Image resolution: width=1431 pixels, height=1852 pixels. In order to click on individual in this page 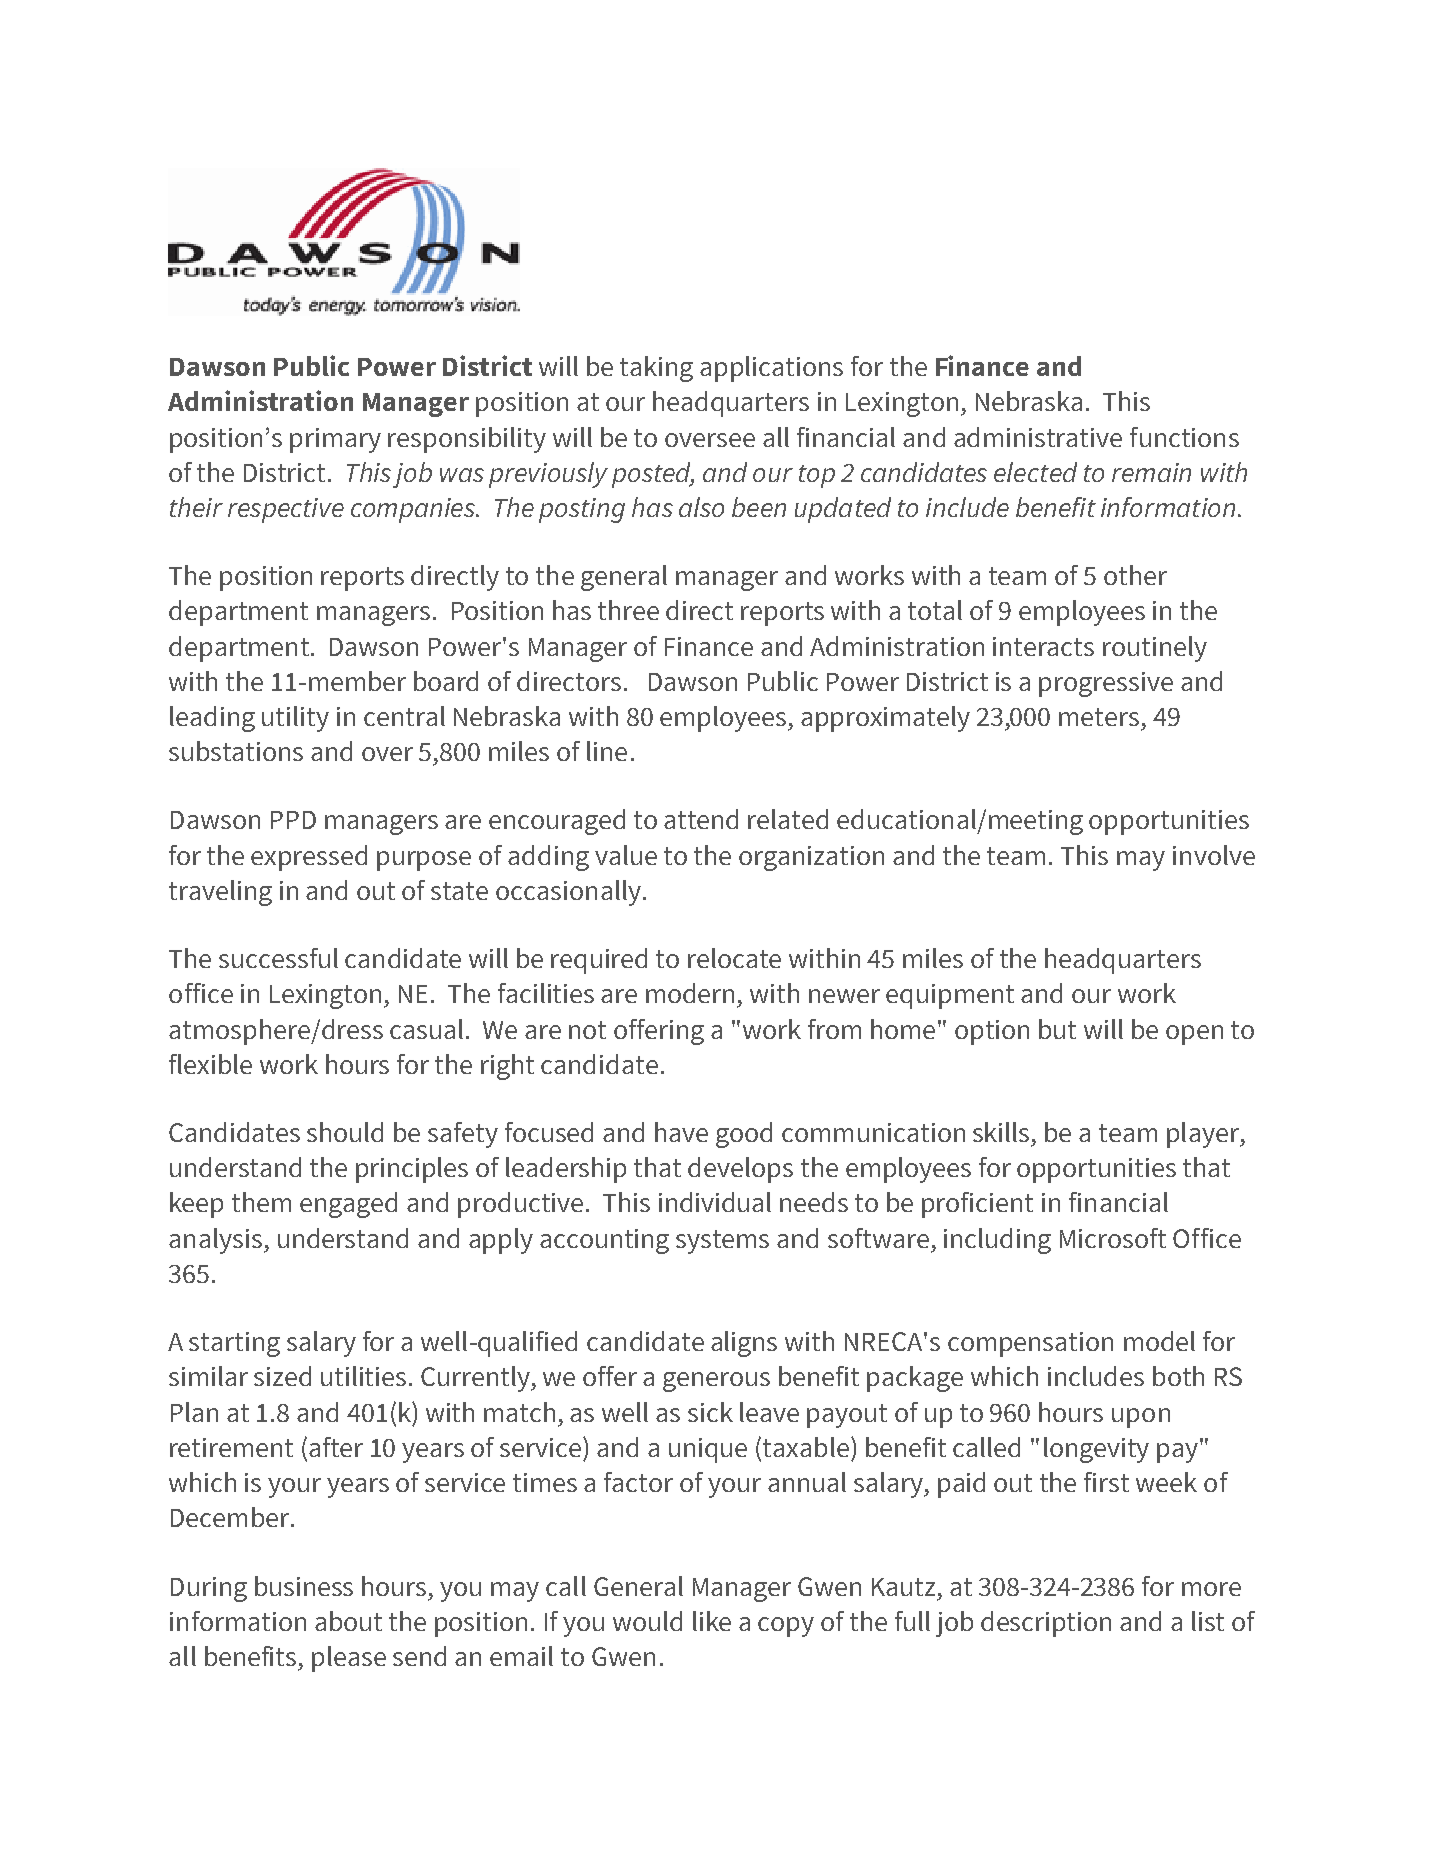, I will do `click(715, 1202)`.
